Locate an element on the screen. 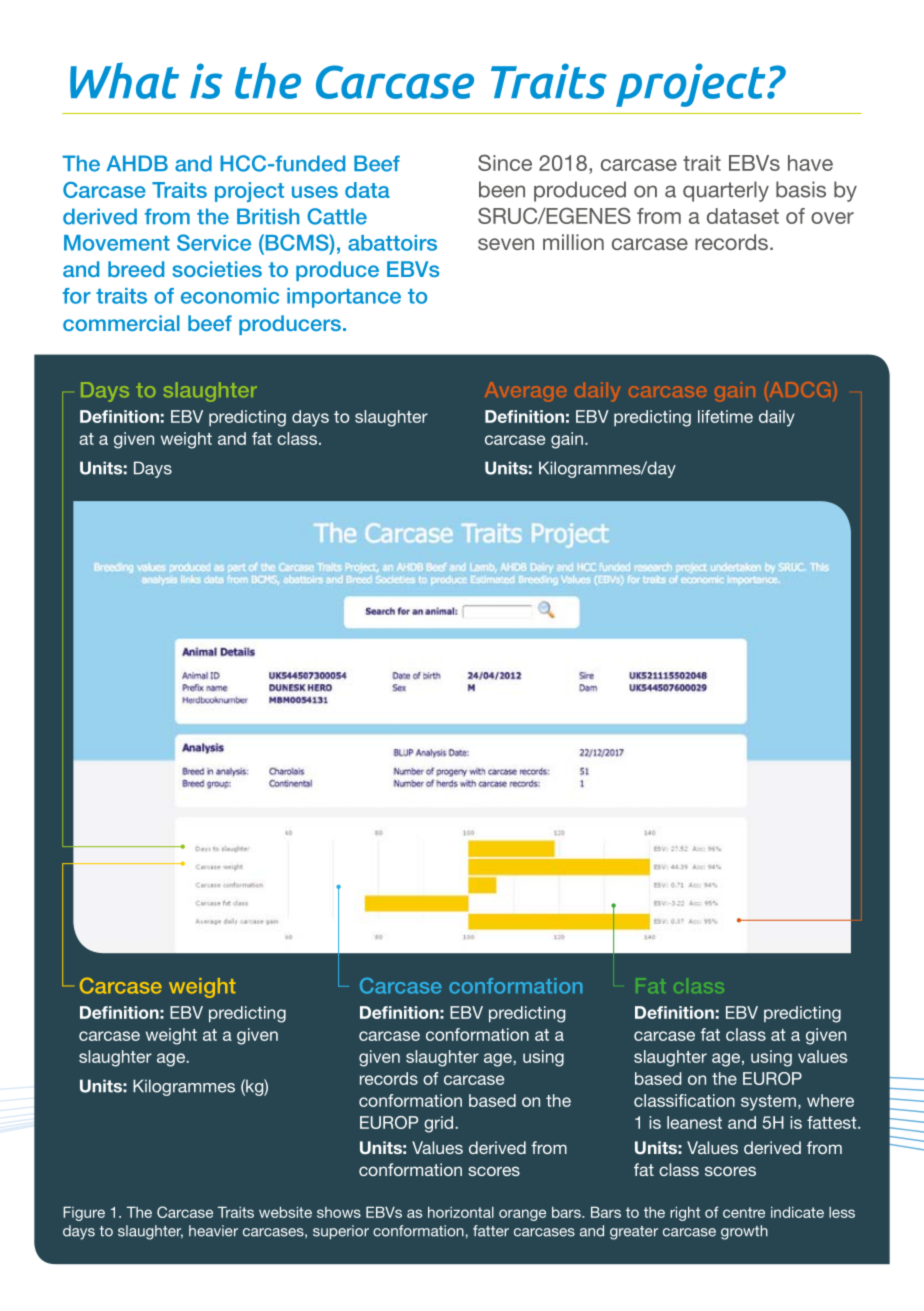 The image size is (924, 1311). economic is located at coordinates (230, 296).
